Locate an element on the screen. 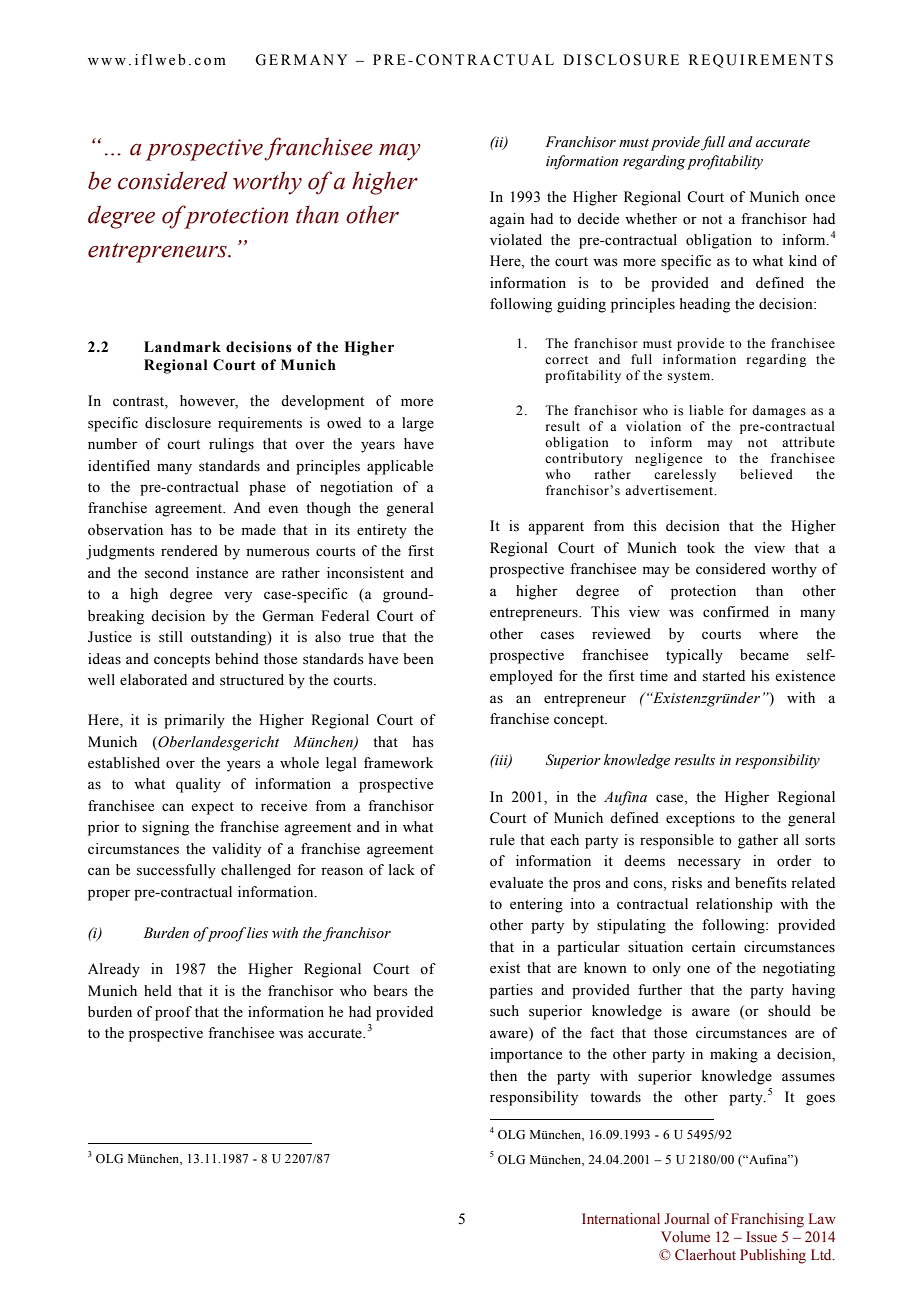  held is located at coordinates (158, 991).
